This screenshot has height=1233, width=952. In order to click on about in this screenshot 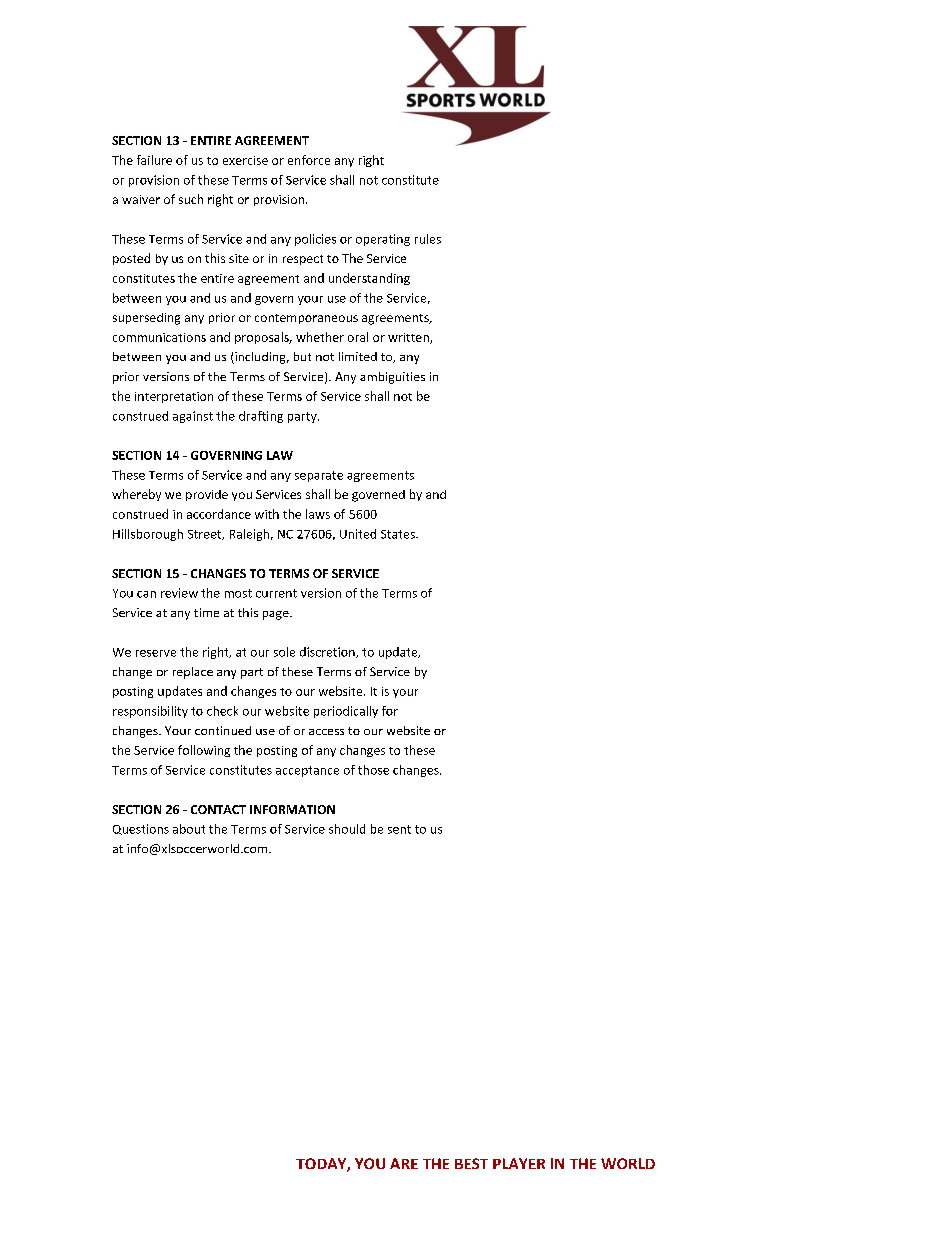, I will do `click(189, 829)`.
